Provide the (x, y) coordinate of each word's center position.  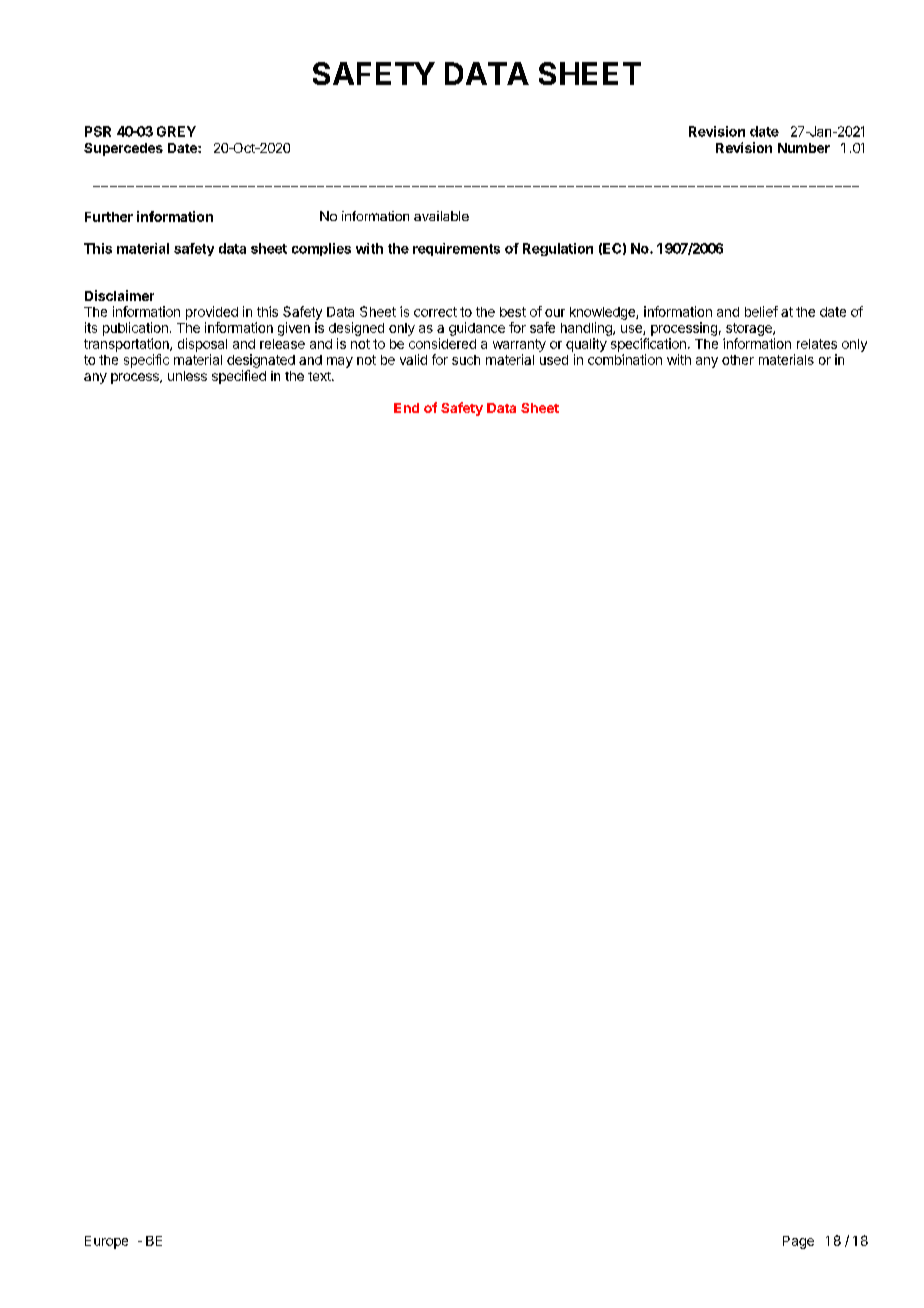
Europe (106, 1242)
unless (187, 376)
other (738, 360)
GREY (176, 131)
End (406, 408)
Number (804, 148)
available (441, 216)
